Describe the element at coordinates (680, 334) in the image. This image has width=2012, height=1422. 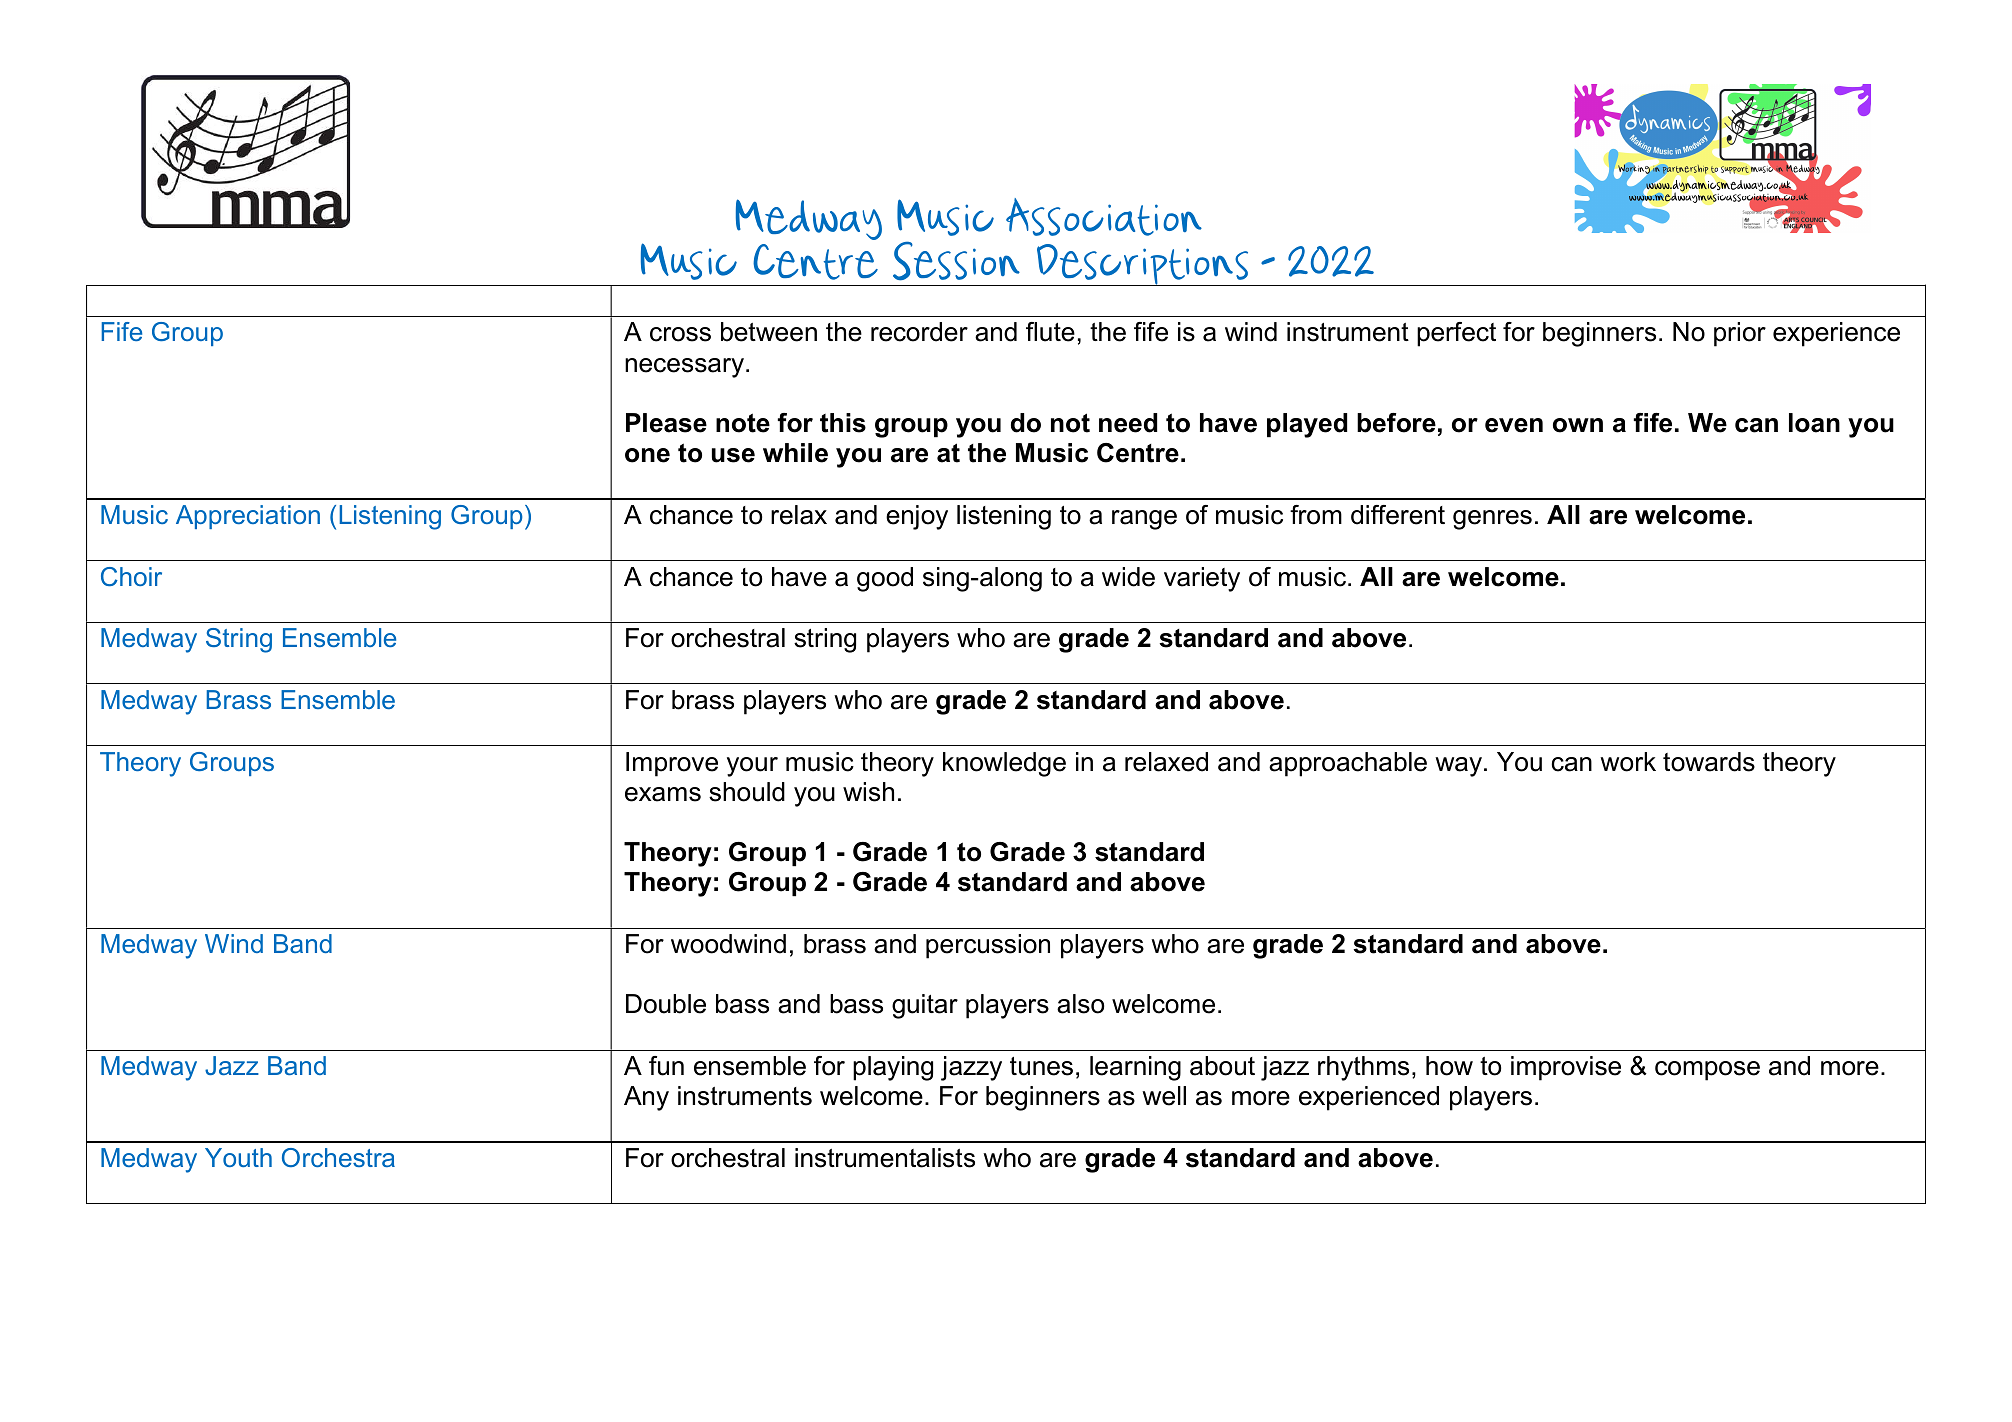
I see `cross` at that location.
